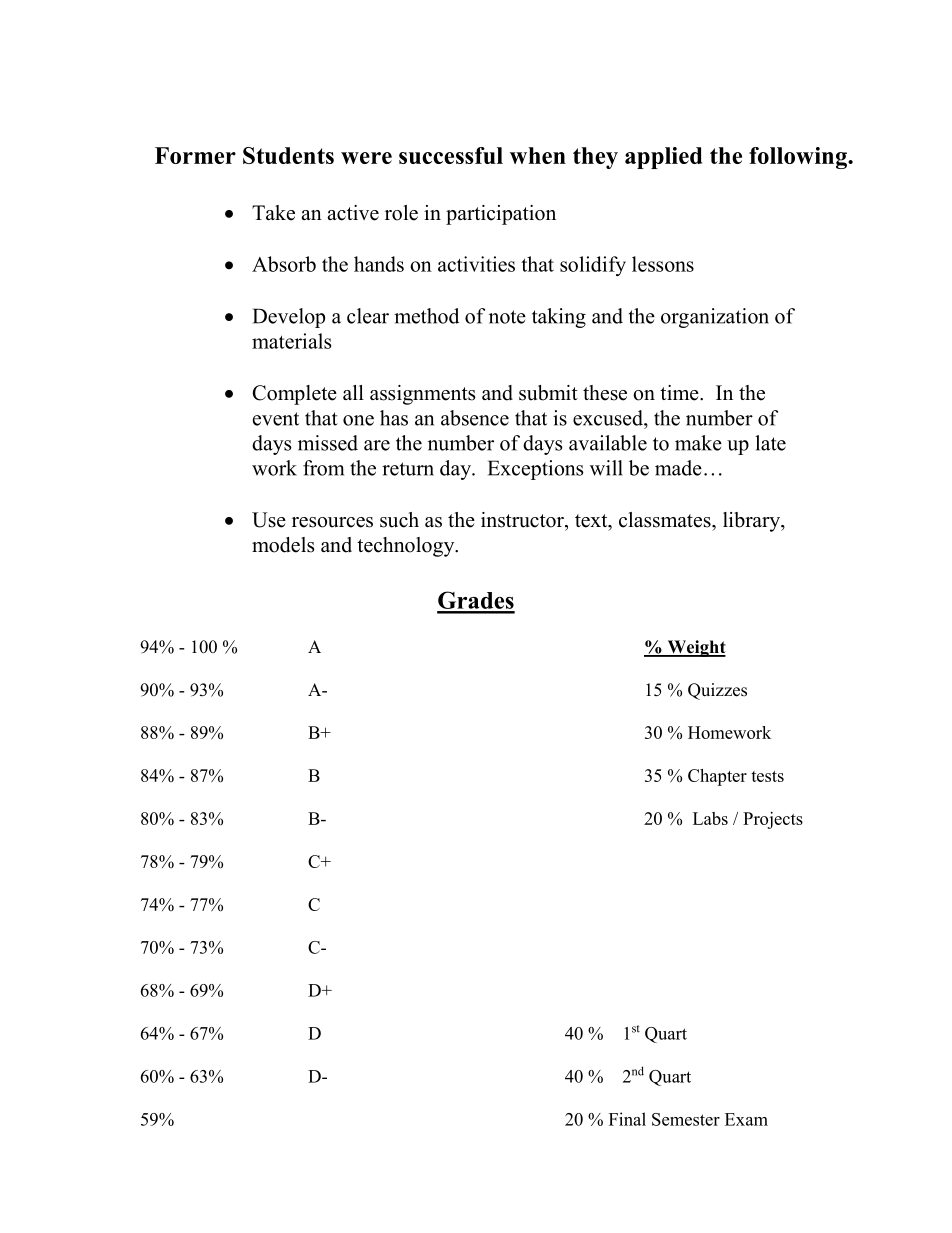 The image size is (952, 1233). I want to click on participation, so click(501, 215).
